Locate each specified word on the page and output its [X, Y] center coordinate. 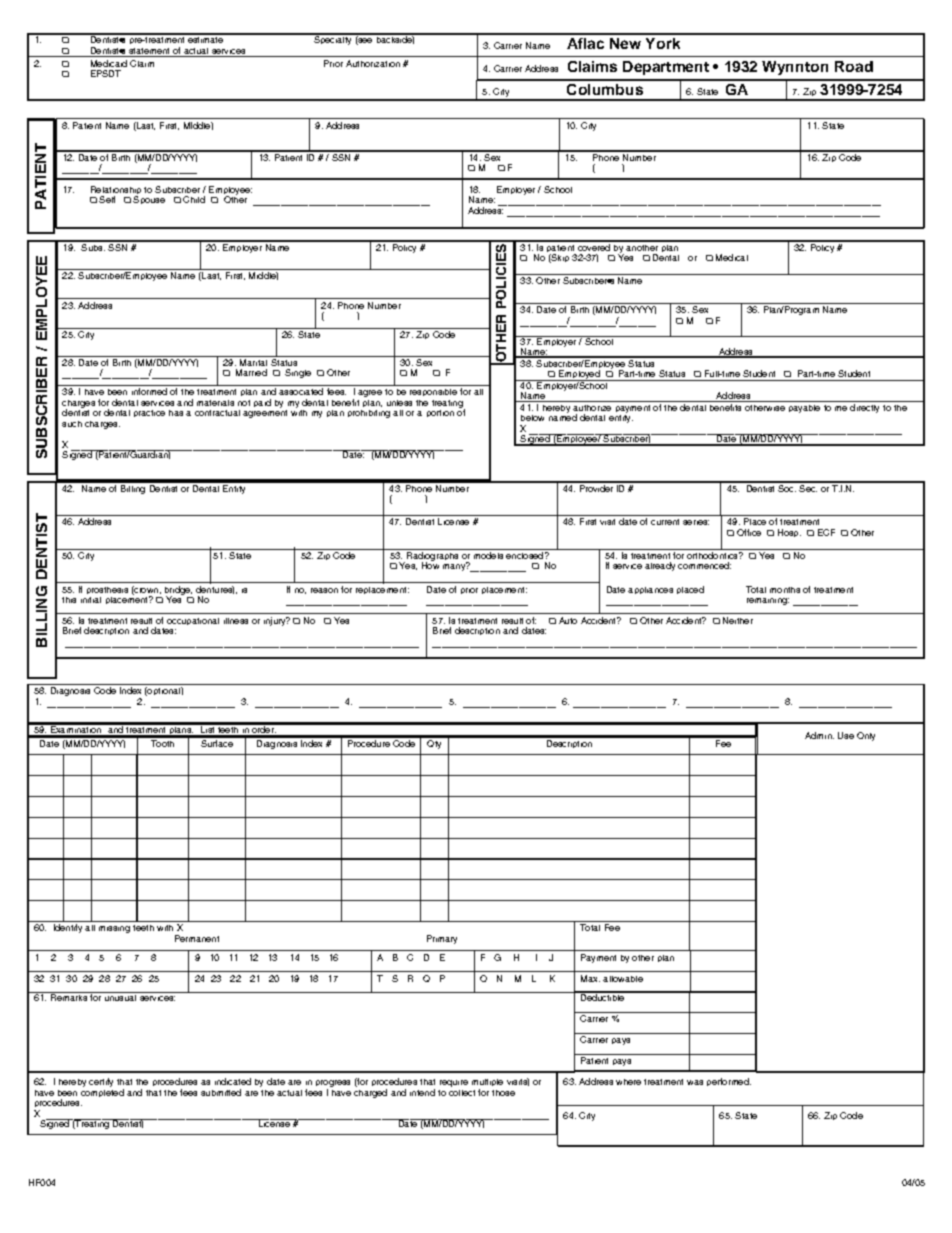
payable [804, 409]
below [532, 418]
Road [854, 66]
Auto [568, 620]
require [454, 1083]
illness [236, 621]
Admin [819, 735]
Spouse [149, 200]
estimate [205, 38]
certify [101, 1082]
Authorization [373, 63]
